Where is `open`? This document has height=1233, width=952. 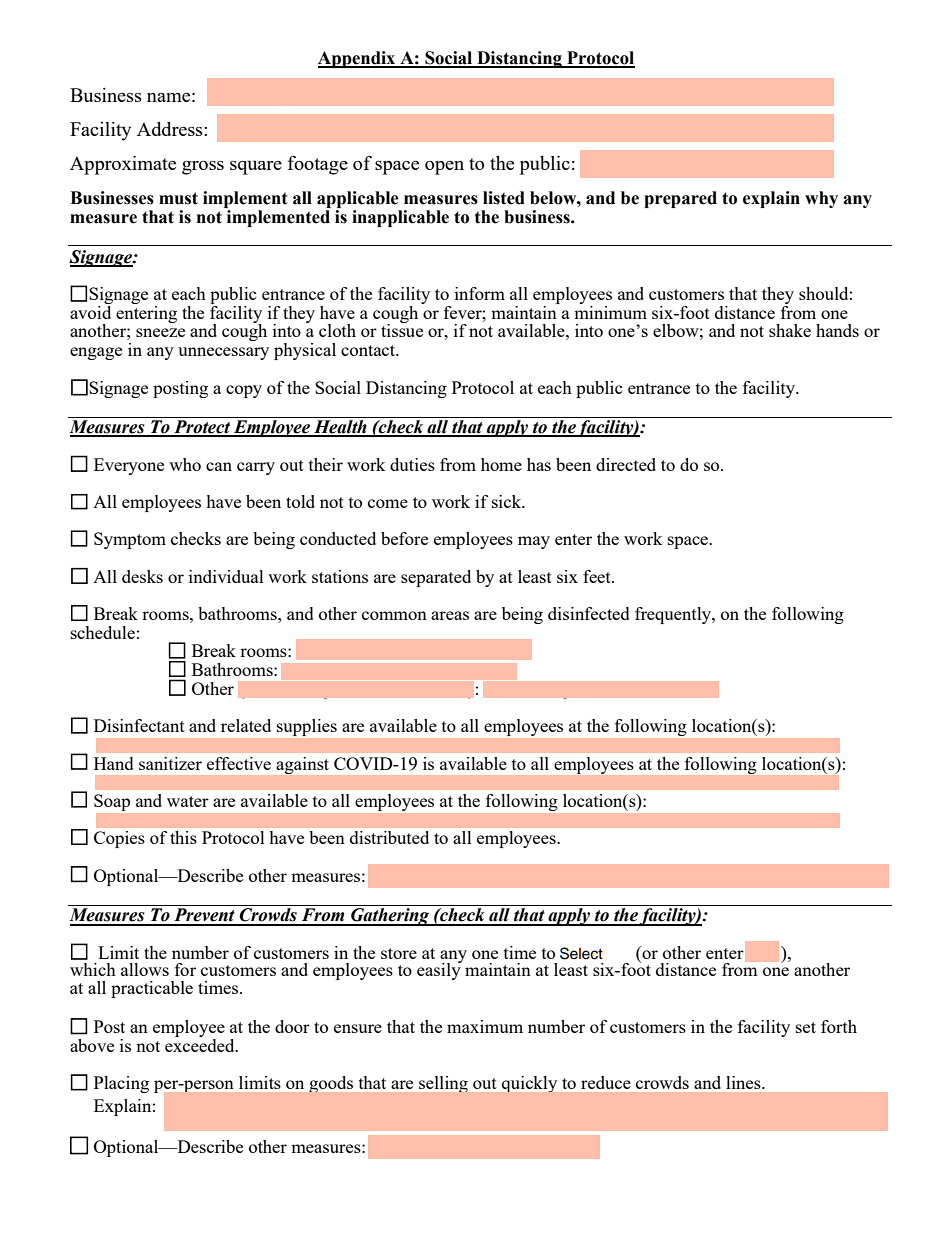
open is located at coordinates (444, 168).
